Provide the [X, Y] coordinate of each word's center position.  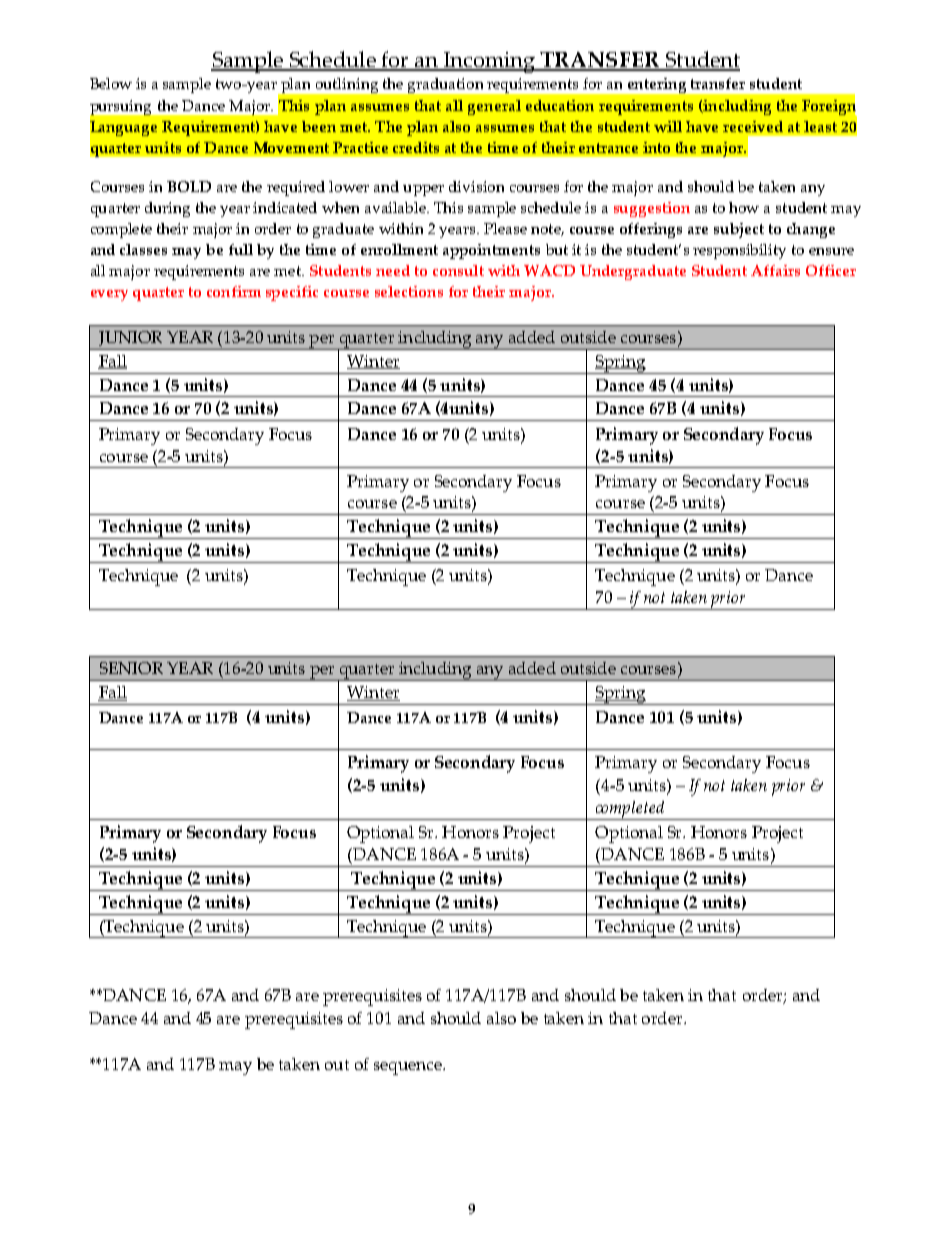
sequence [409, 1068]
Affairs [775, 270]
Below [111, 83]
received [753, 126]
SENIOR [131, 668]
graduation [445, 85]
